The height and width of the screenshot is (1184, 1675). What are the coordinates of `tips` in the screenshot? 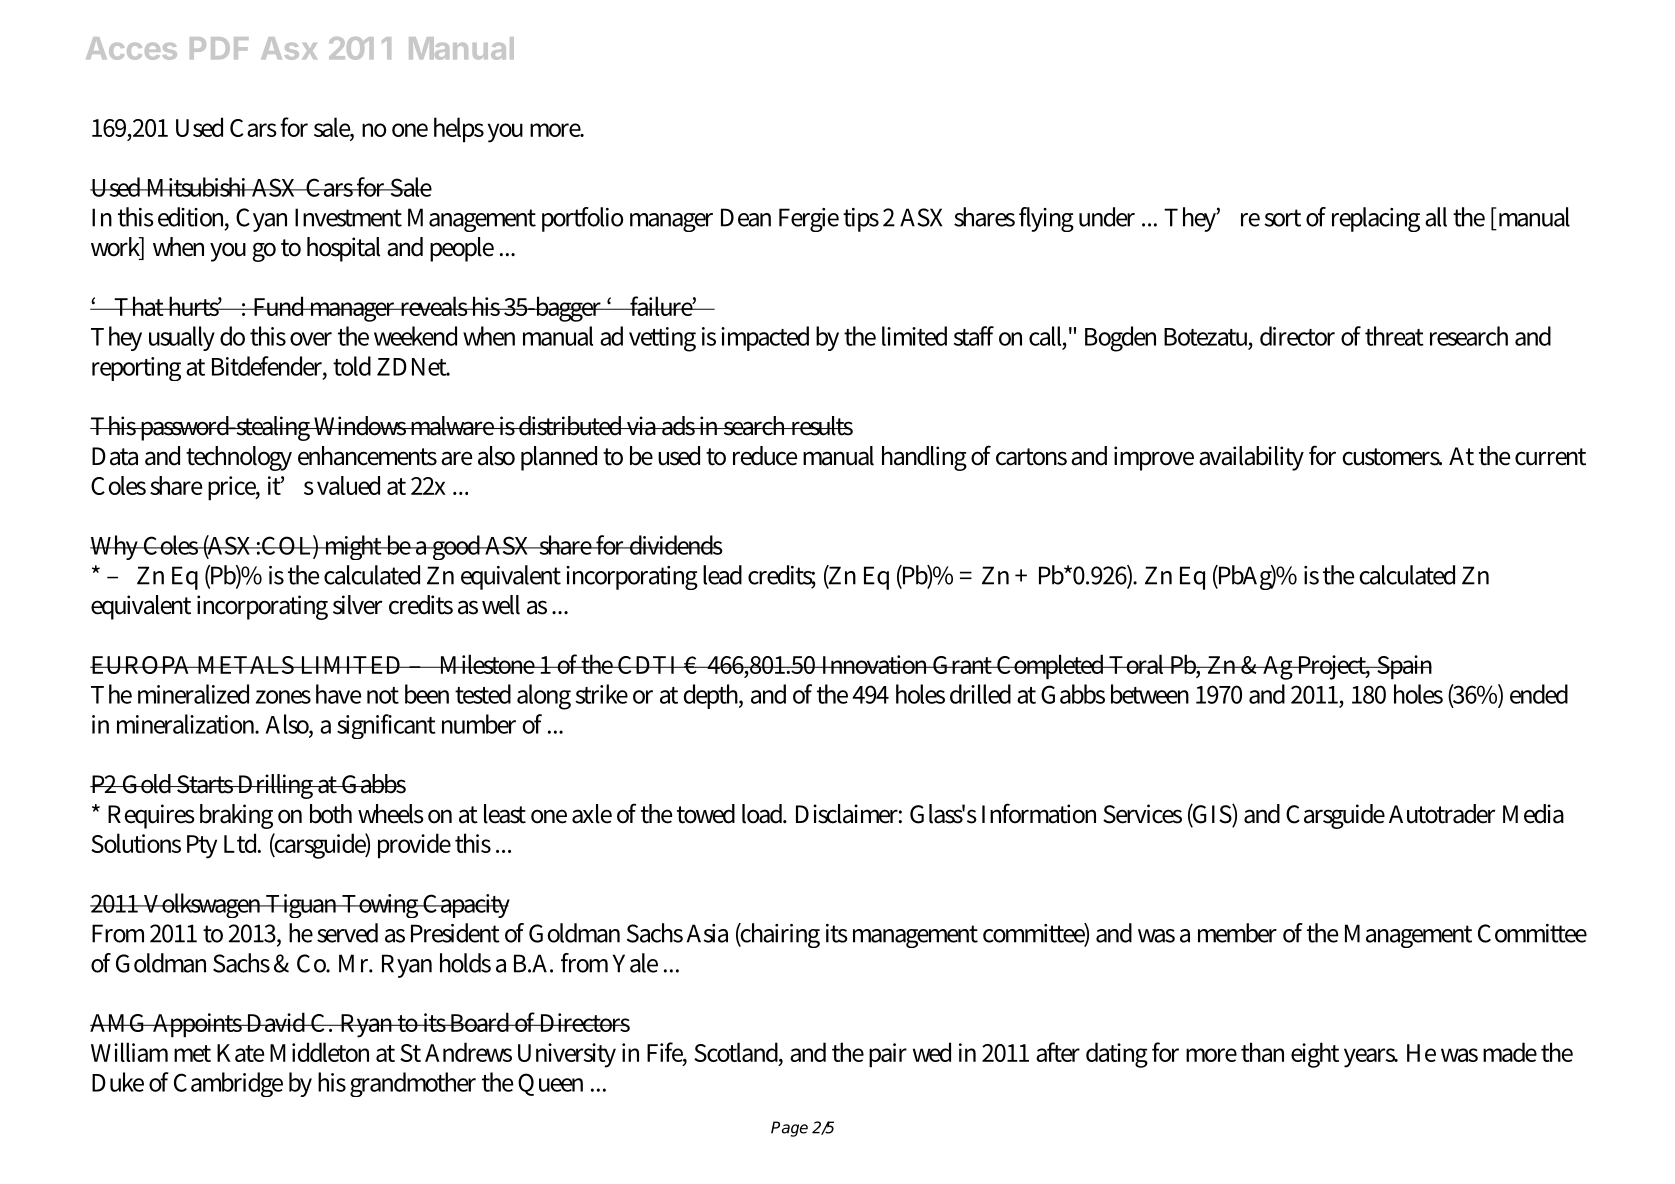 It's located at (861, 220).
